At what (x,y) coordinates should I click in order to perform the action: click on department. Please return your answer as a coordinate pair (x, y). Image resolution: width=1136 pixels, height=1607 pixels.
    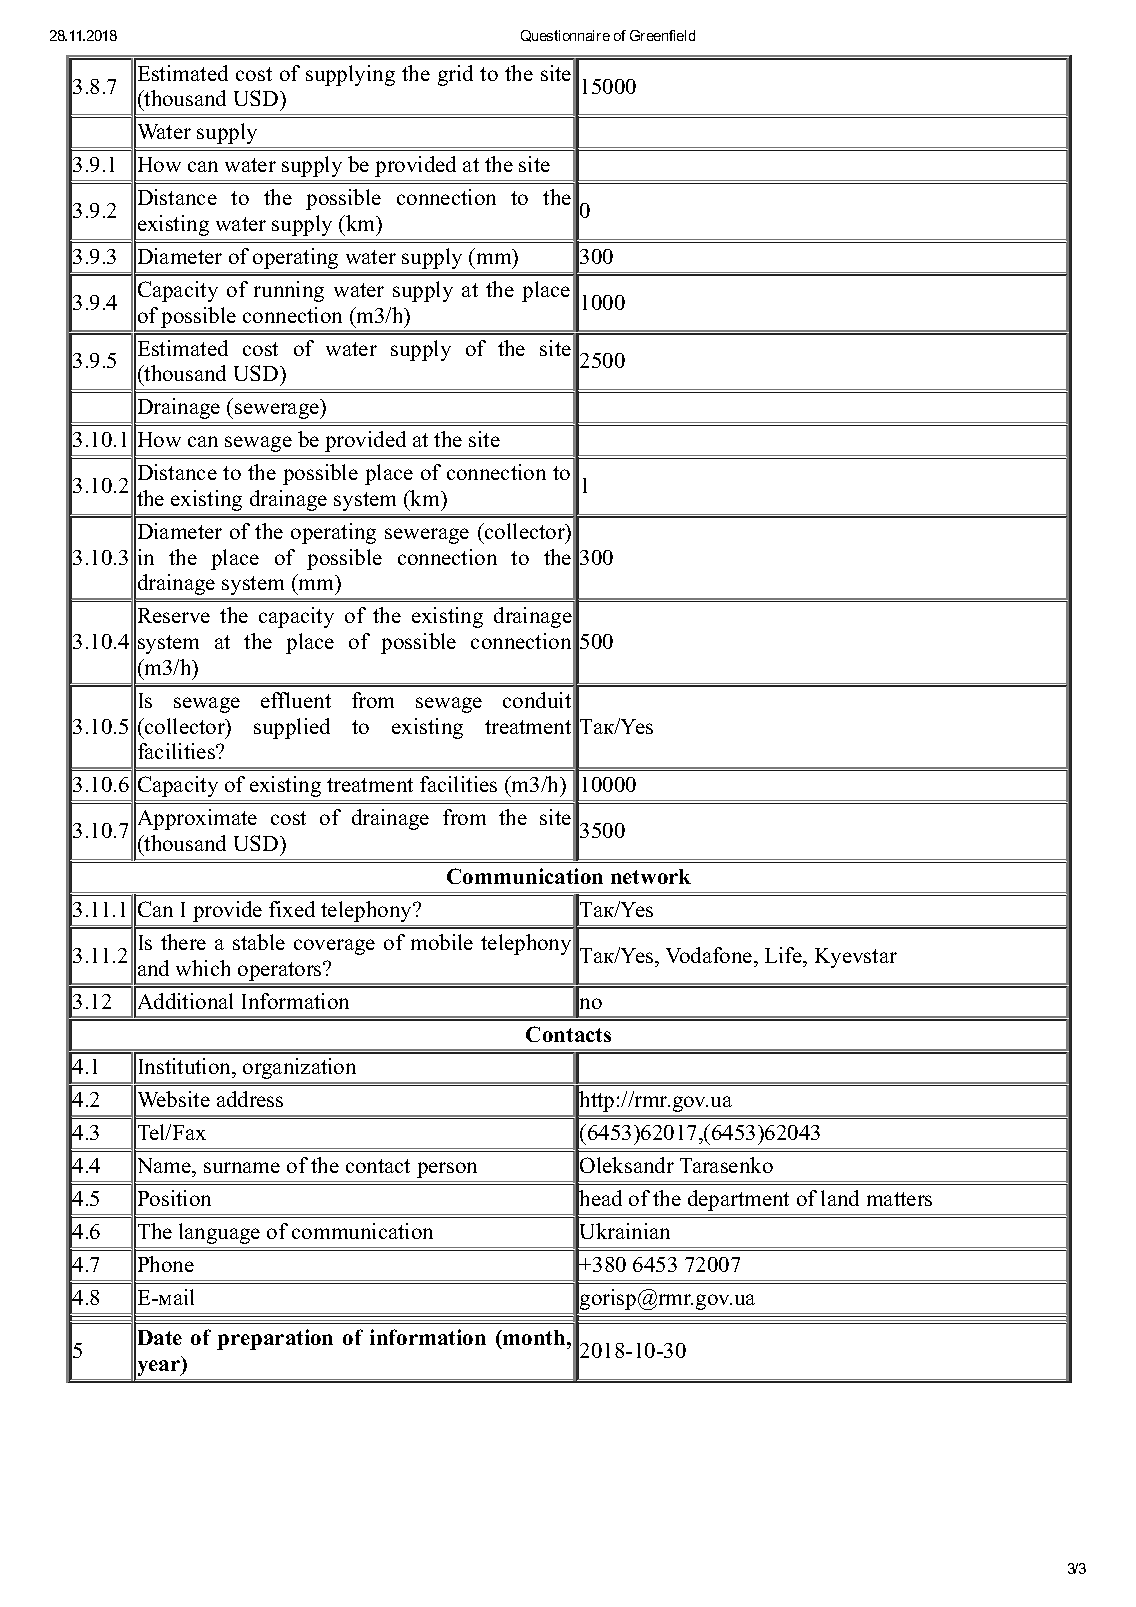
    Looking at the image, I should click on (738, 1200).
